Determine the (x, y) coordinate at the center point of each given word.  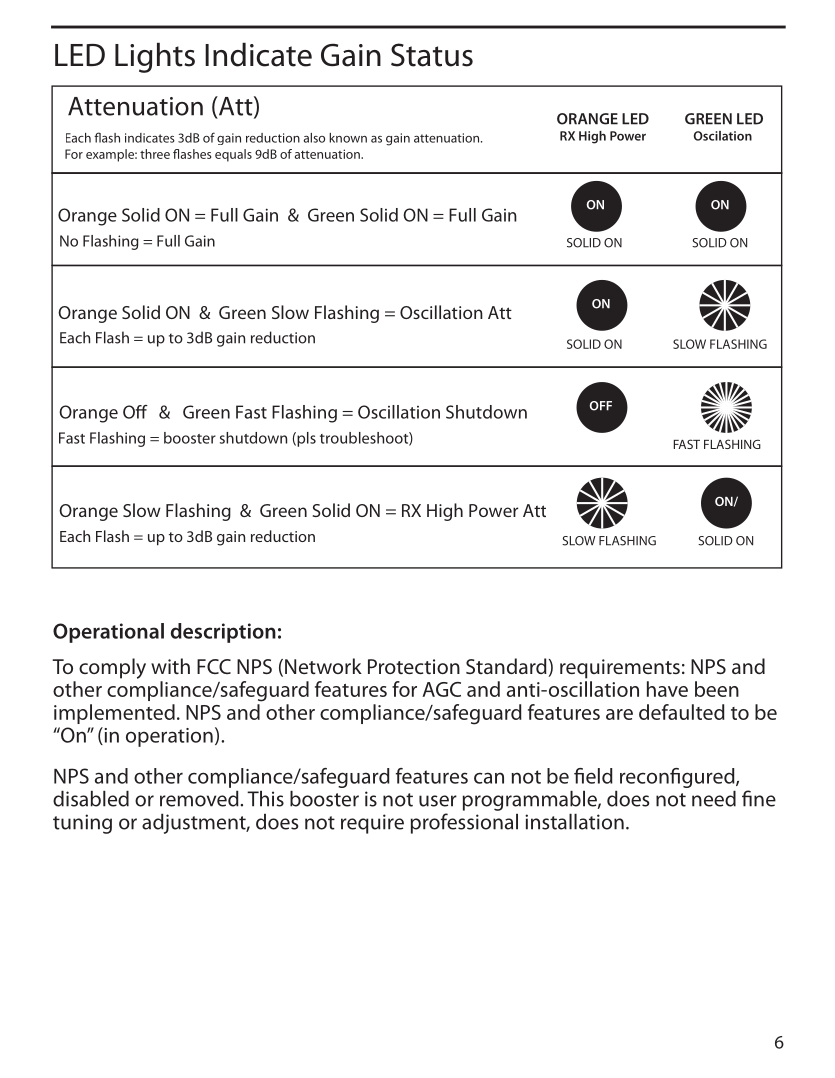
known (348, 138)
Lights (155, 58)
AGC (441, 689)
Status (432, 55)
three (155, 154)
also (314, 138)
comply (112, 668)
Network (323, 666)
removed (199, 799)
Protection (414, 666)
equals (233, 155)
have (667, 689)
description (223, 633)
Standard (507, 667)
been (717, 689)
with (170, 666)
